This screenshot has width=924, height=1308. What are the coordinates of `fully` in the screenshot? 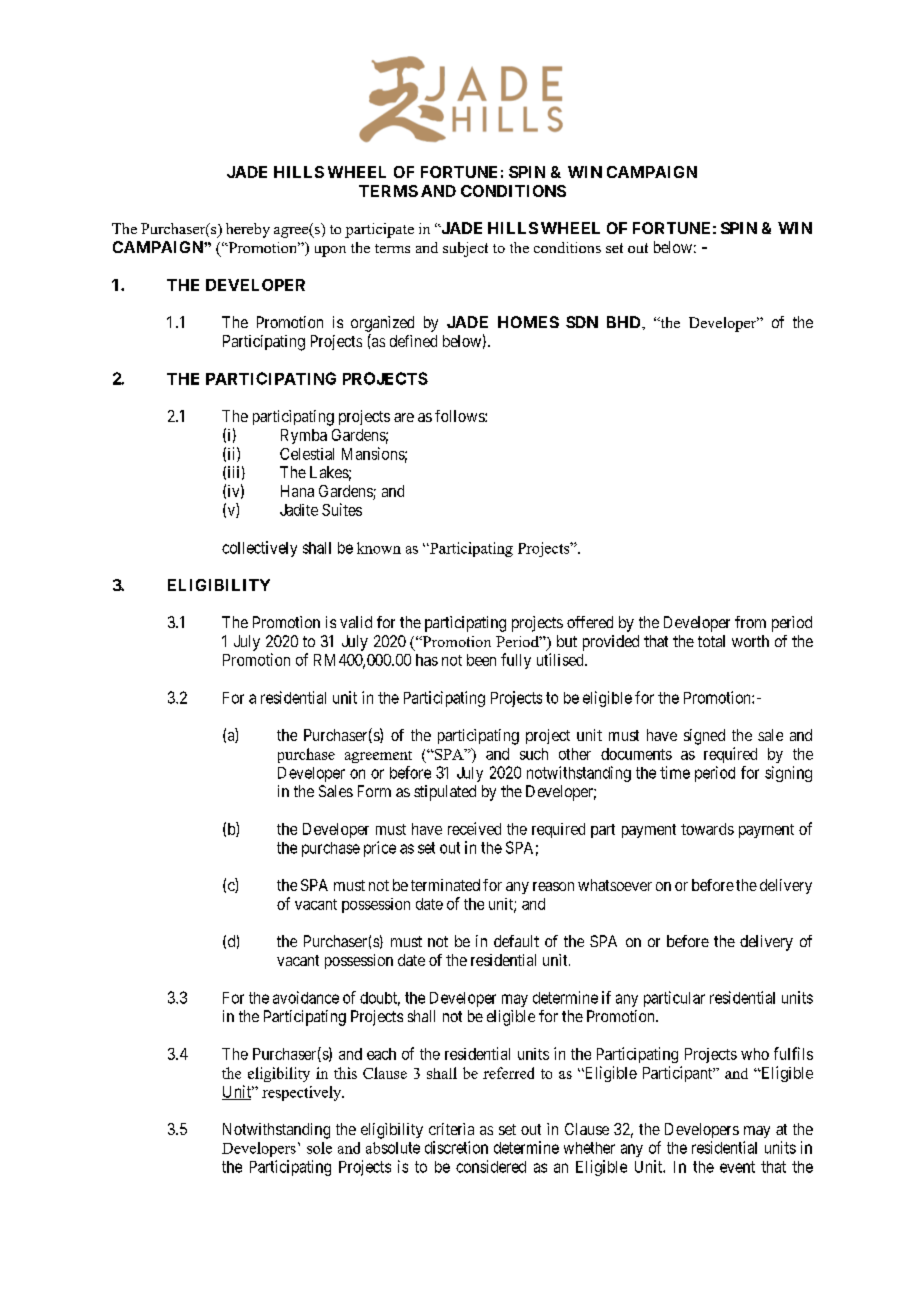 It's located at (516, 661).
